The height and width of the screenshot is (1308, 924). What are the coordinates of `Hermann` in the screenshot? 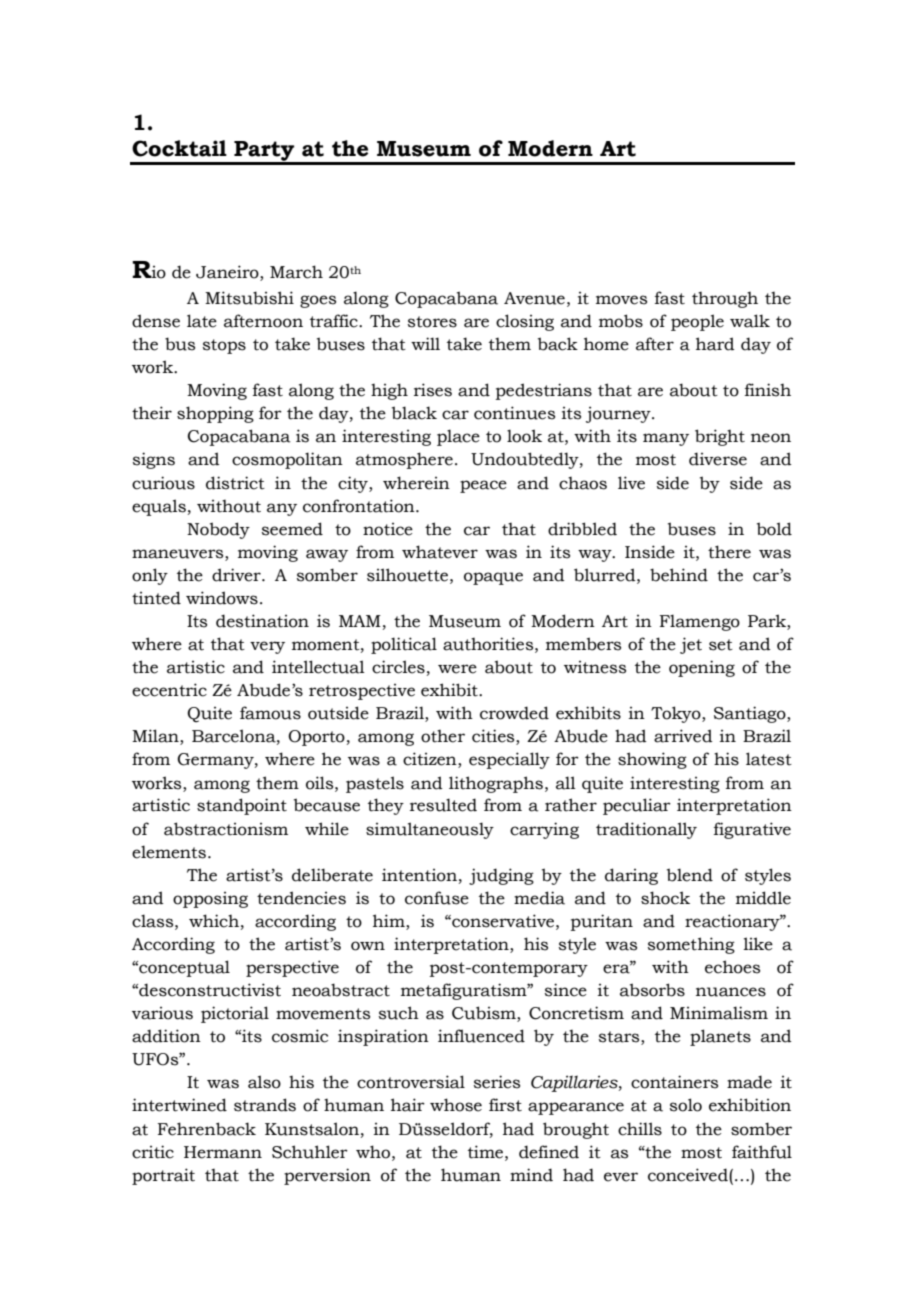 It's located at (223, 1152).
